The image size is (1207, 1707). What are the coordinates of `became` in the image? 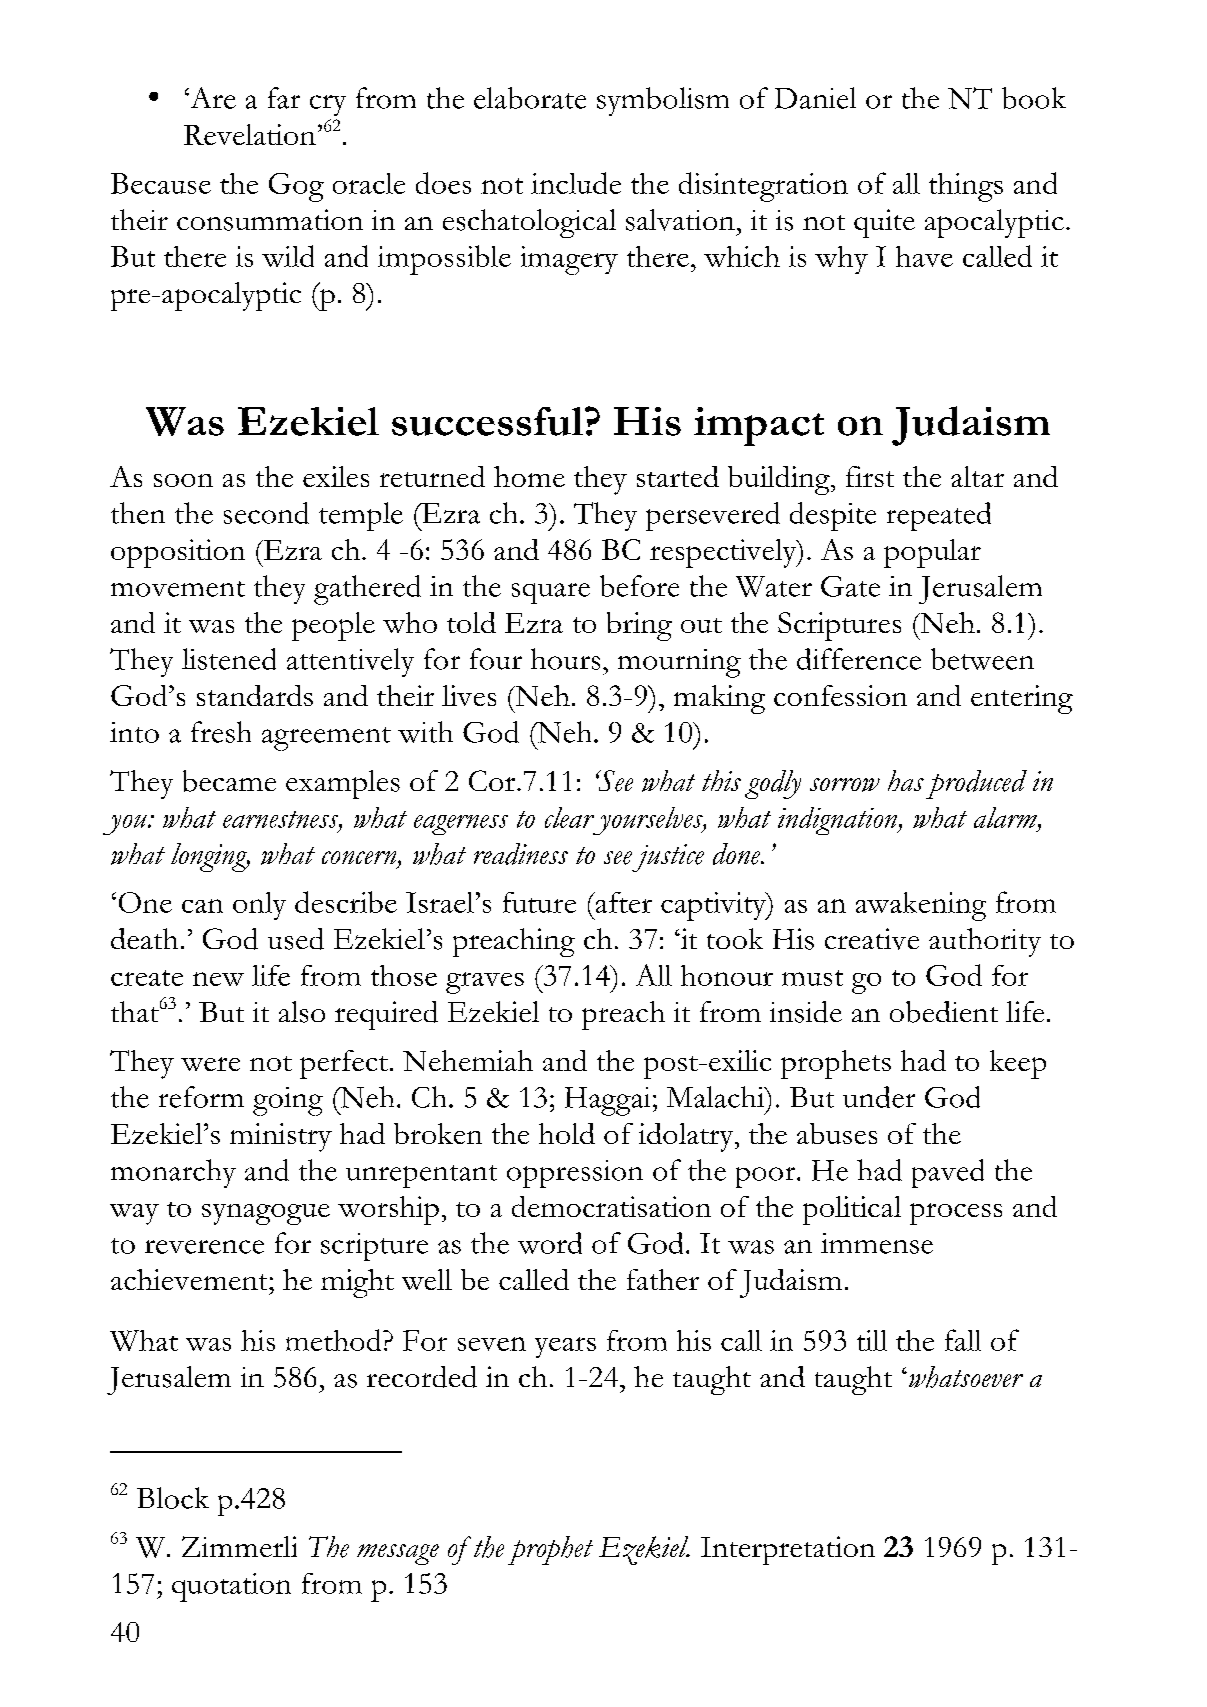 It's located at (229, 781).
